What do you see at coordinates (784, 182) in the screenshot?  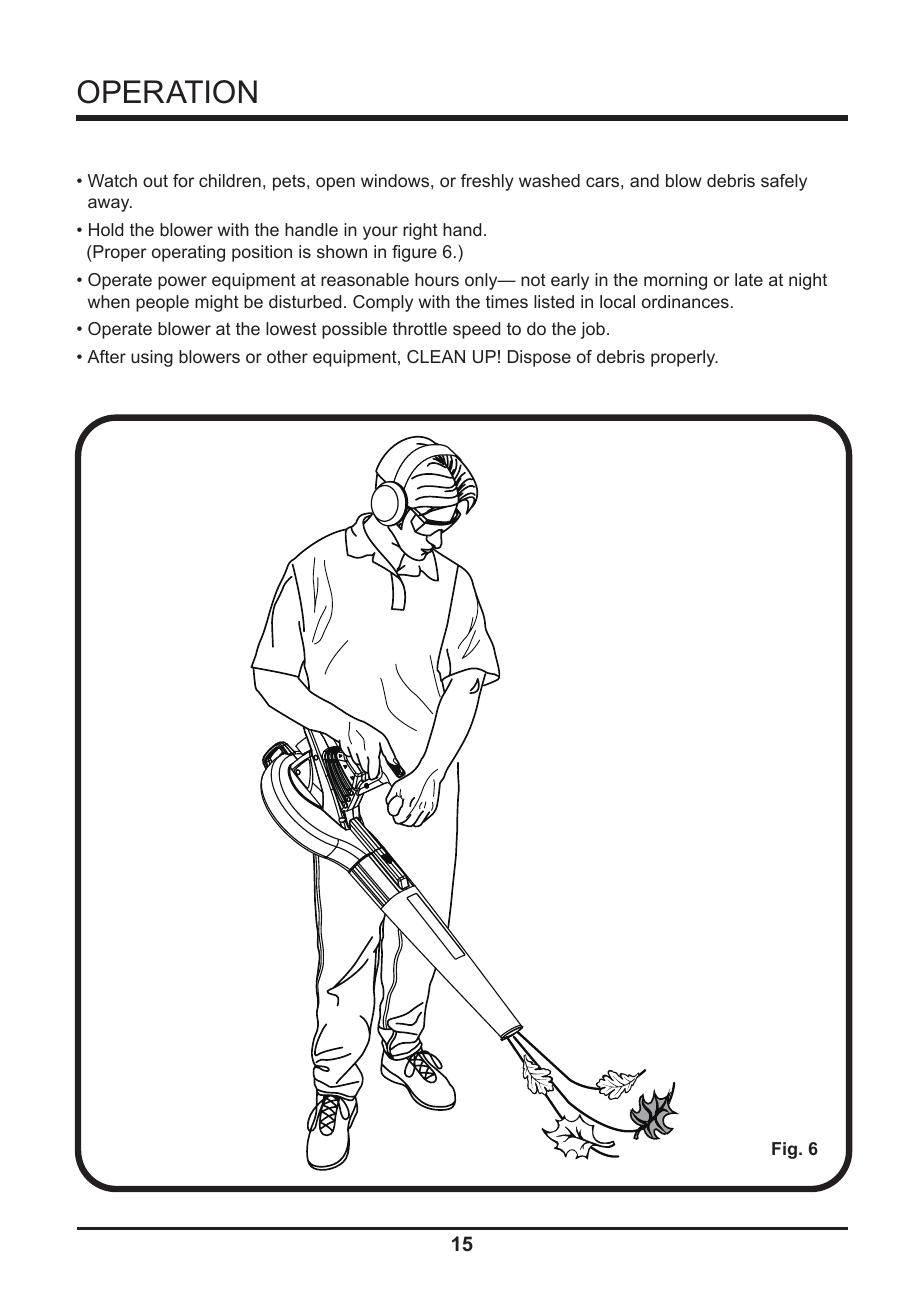 I see `safely` at bounding box center [784, 182].
